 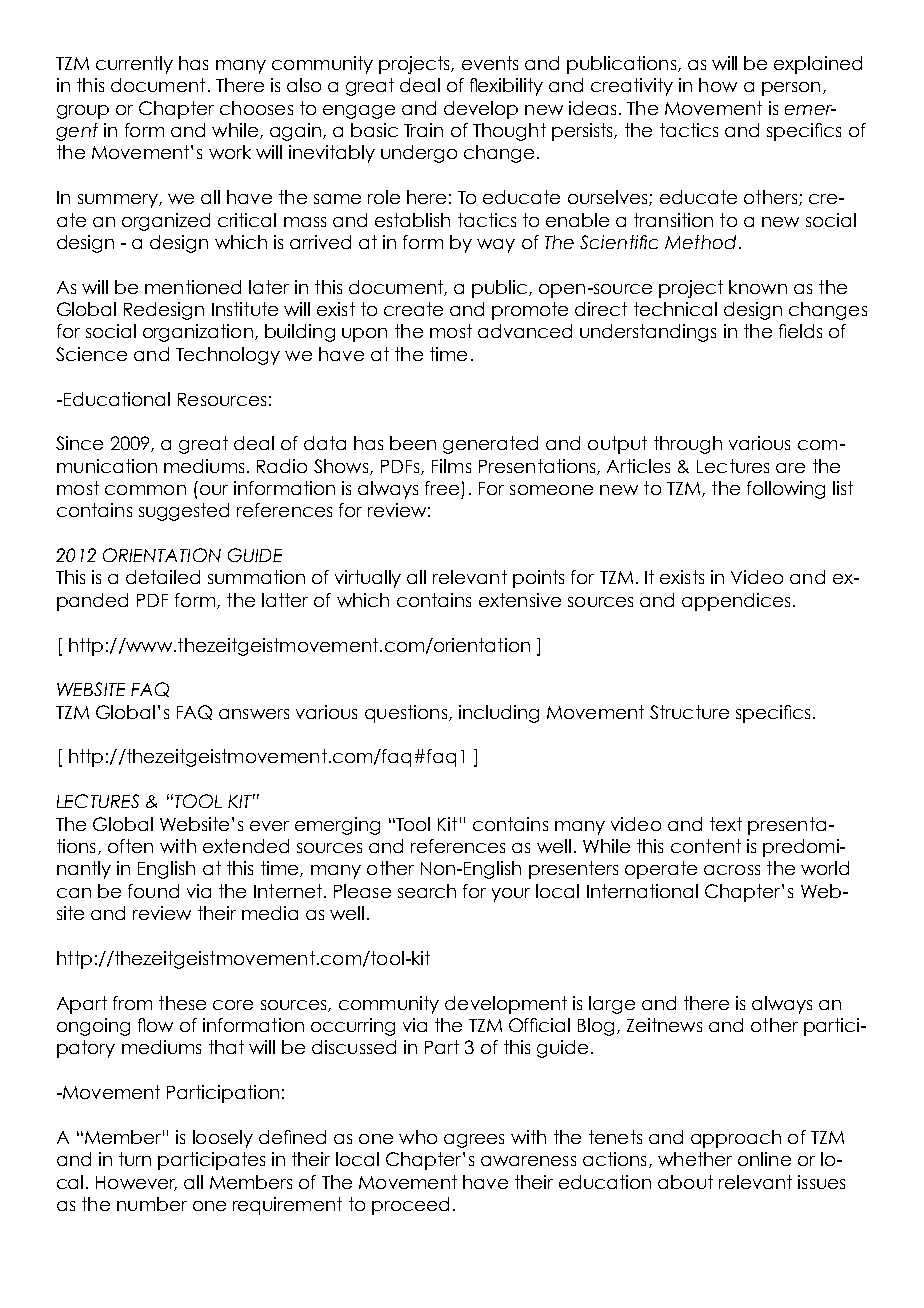 I want to click on online, so click(x=764, y=1159).
